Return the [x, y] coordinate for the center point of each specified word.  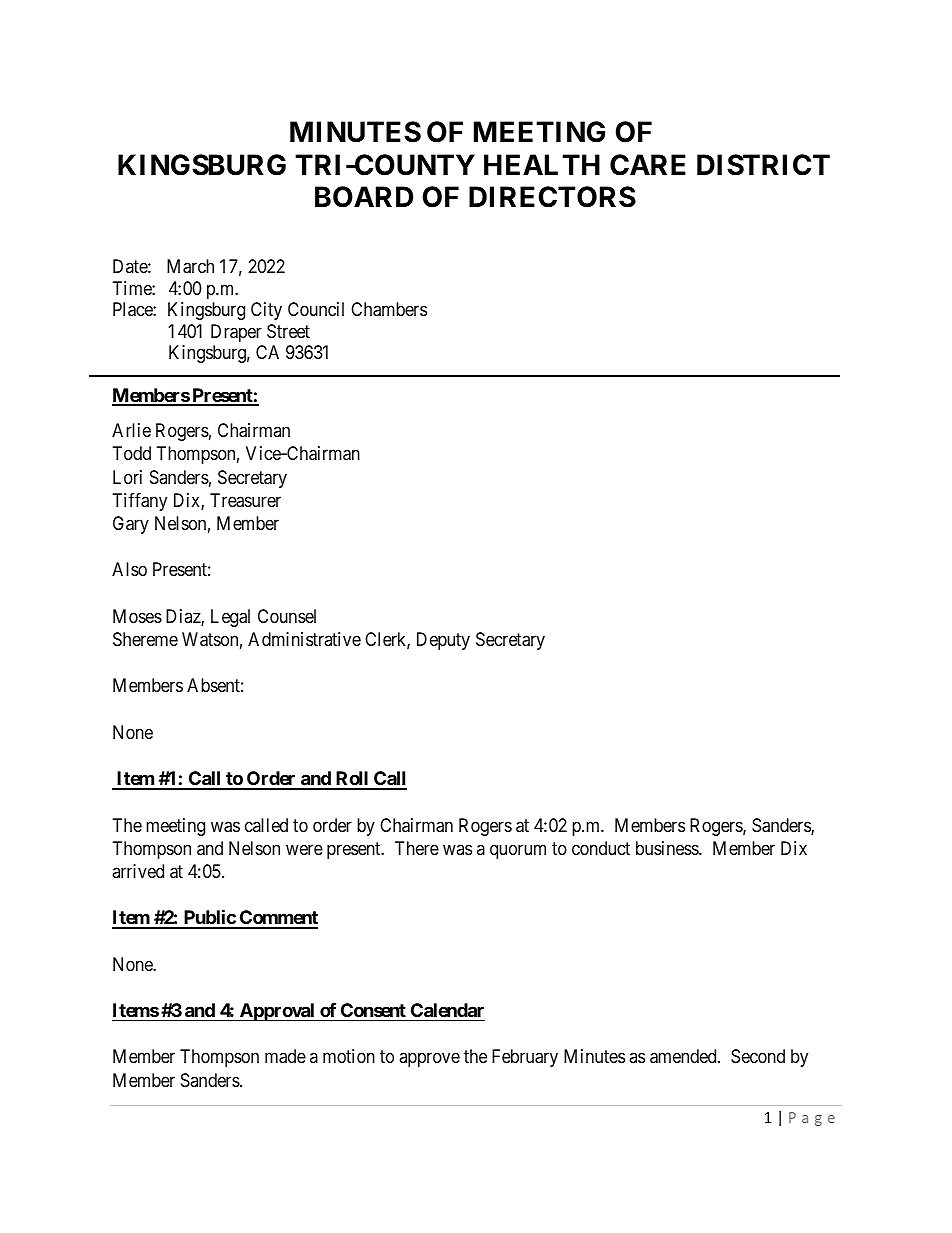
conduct [601, 848]
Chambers [389, 309]
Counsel [287, 616]
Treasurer [245, 500]
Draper [236, 333]
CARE [648, 165]
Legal [230, 618]
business [668, 848]
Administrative [304, 639]
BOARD [364, 197]
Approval [277, 1012]
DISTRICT [763, 165]
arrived [138, 871]
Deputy [443, 641]
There [417, 848]
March [190, 266]
